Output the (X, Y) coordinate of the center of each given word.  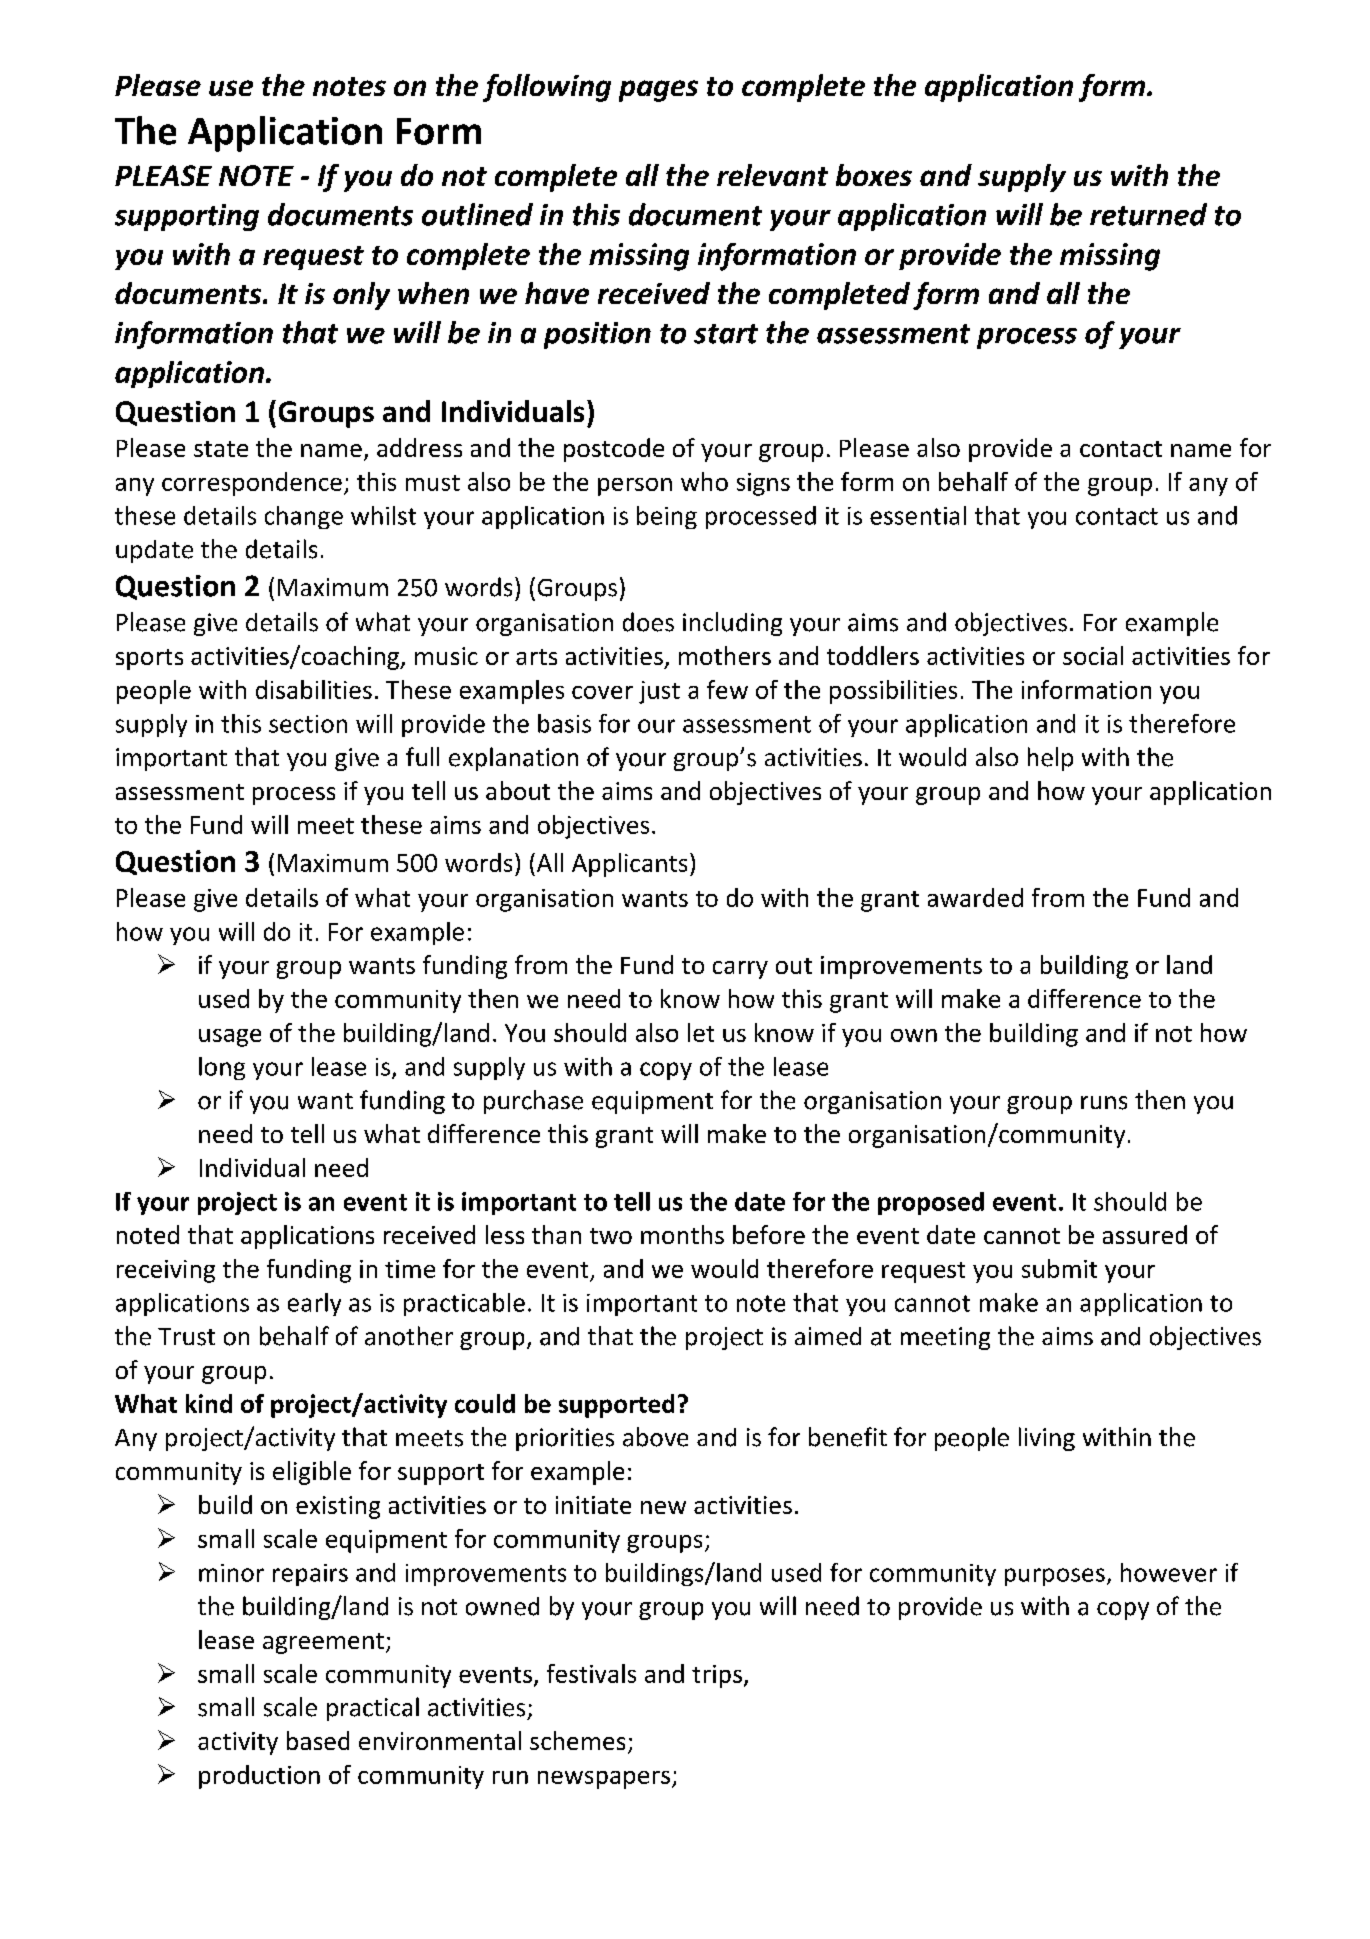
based (318, 1740)
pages (658, 91)
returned (1148, 214)
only (361, 296)
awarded (975, 897)
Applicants (629, 865)
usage (230, 1038)
